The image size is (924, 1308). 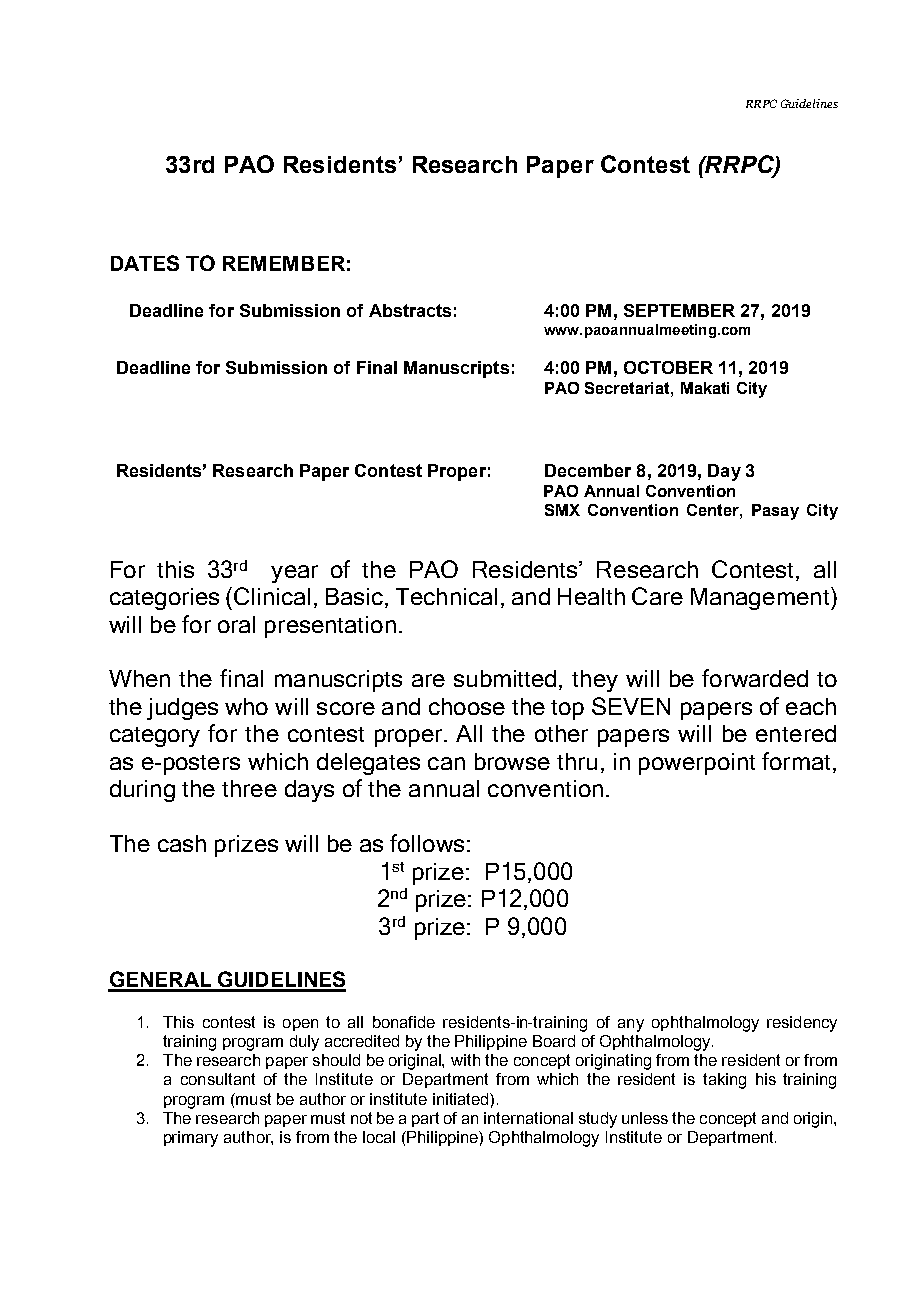 I want to click on initiated, so click(x=462, y=1099).
